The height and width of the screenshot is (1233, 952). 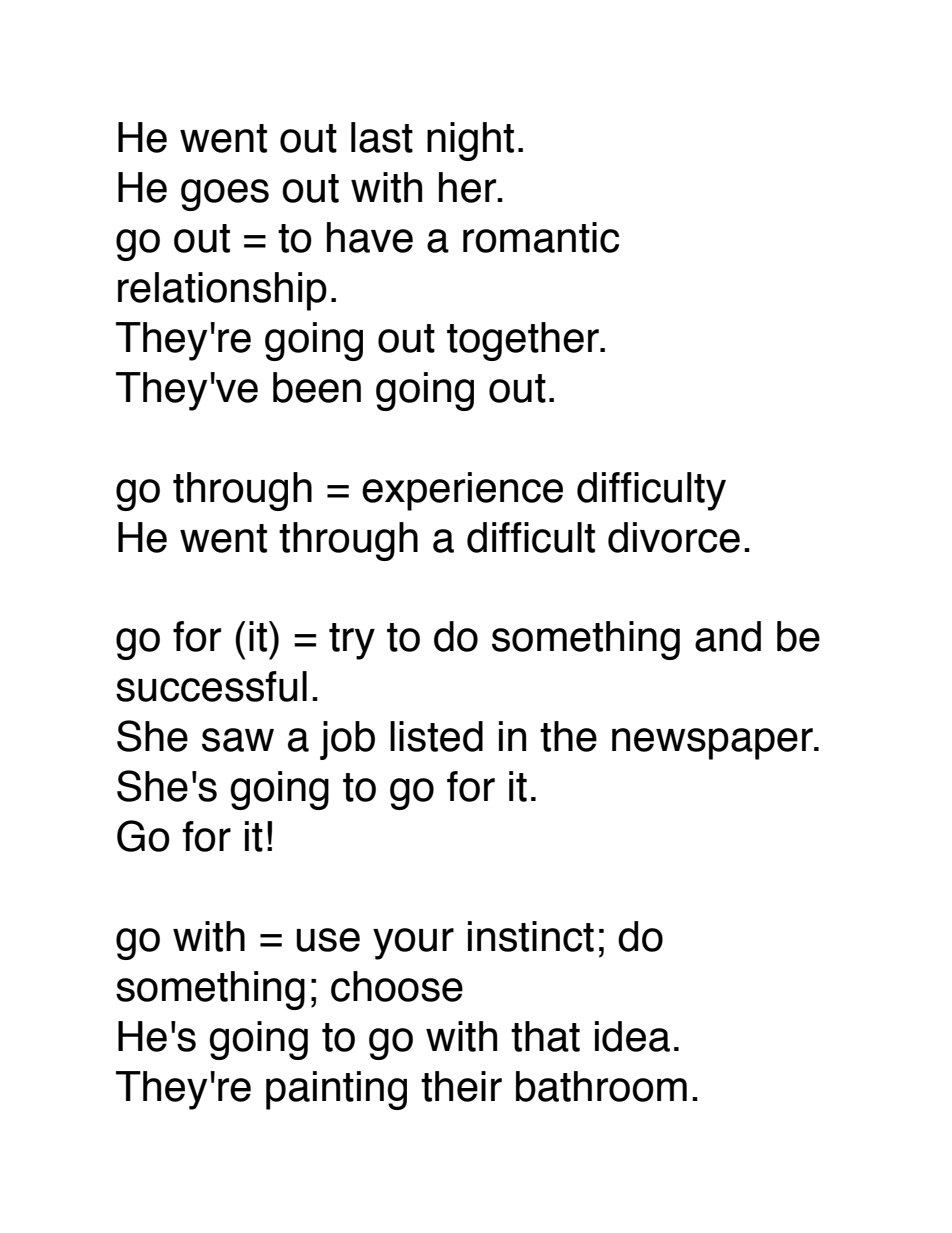 What do you see at coordinates (317, 387) in the screenshot?
I see `been` at bounding box center [317, 387].
